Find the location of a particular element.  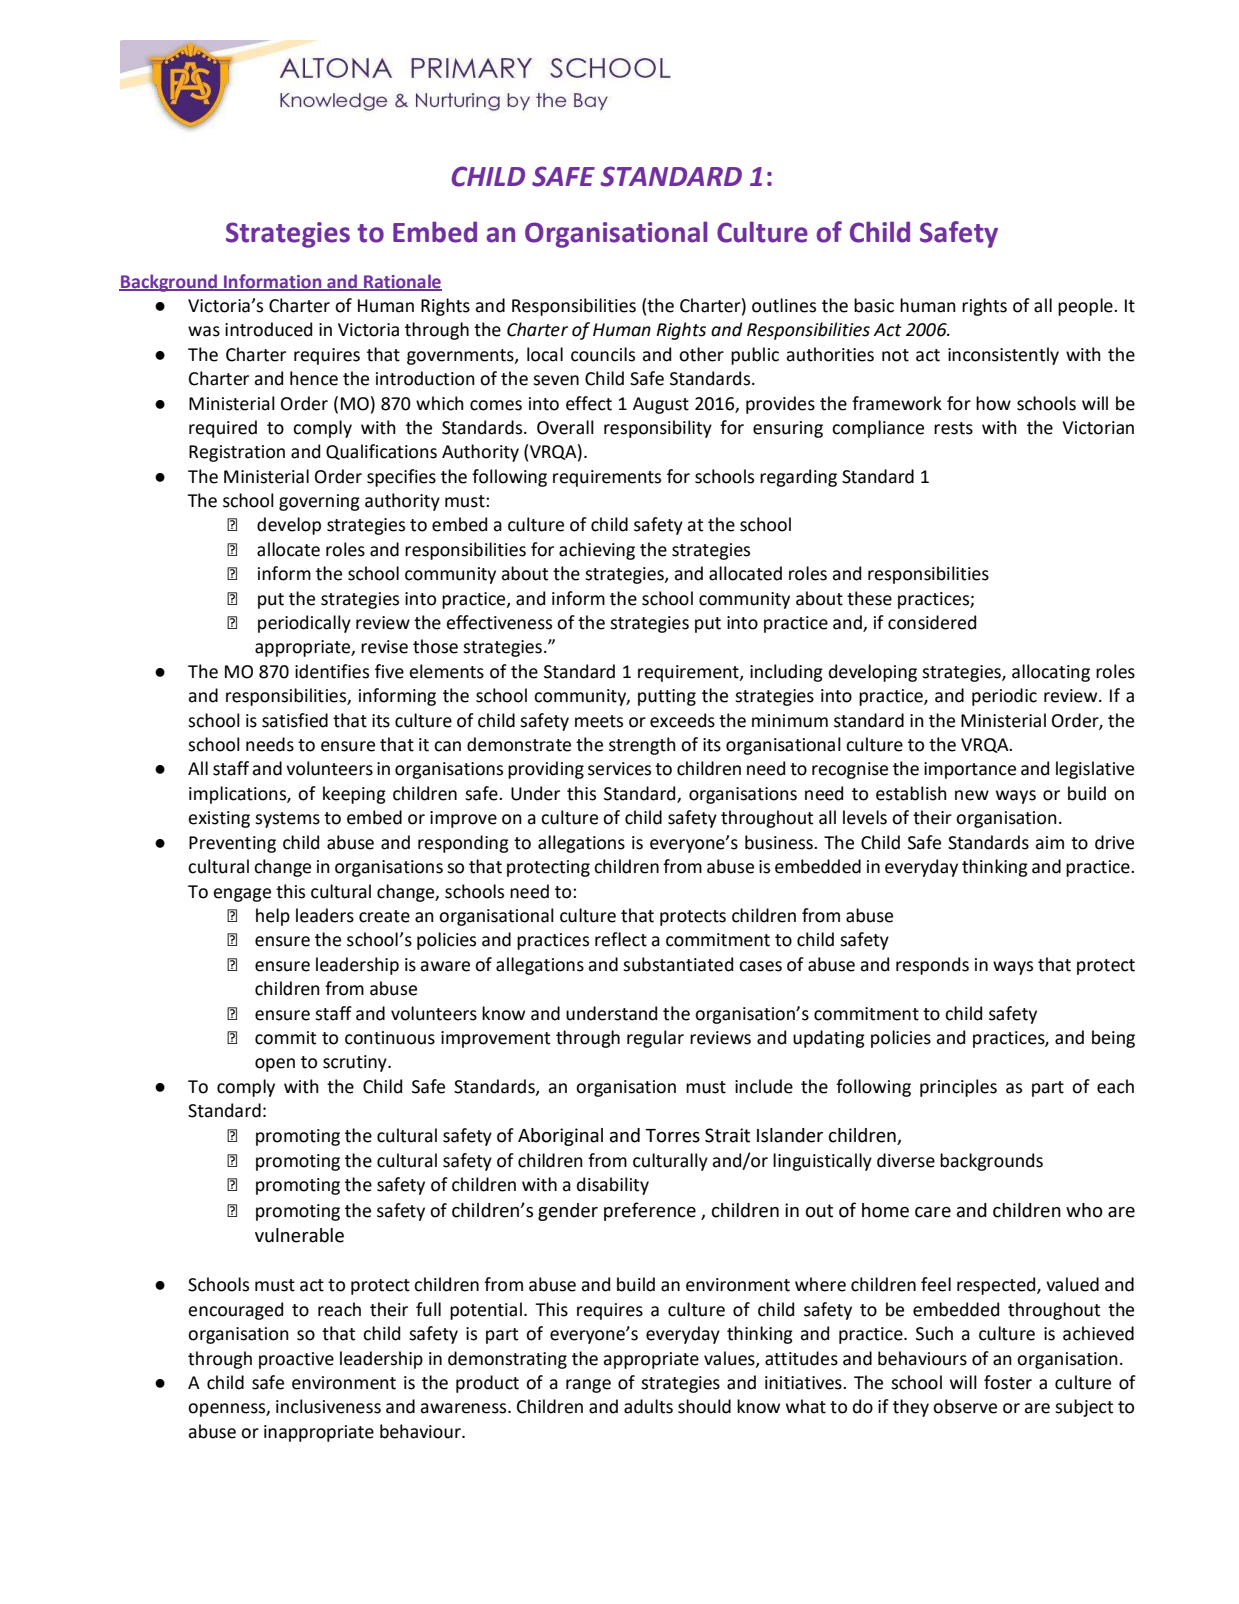

other is located at coordinates (701, 354).
